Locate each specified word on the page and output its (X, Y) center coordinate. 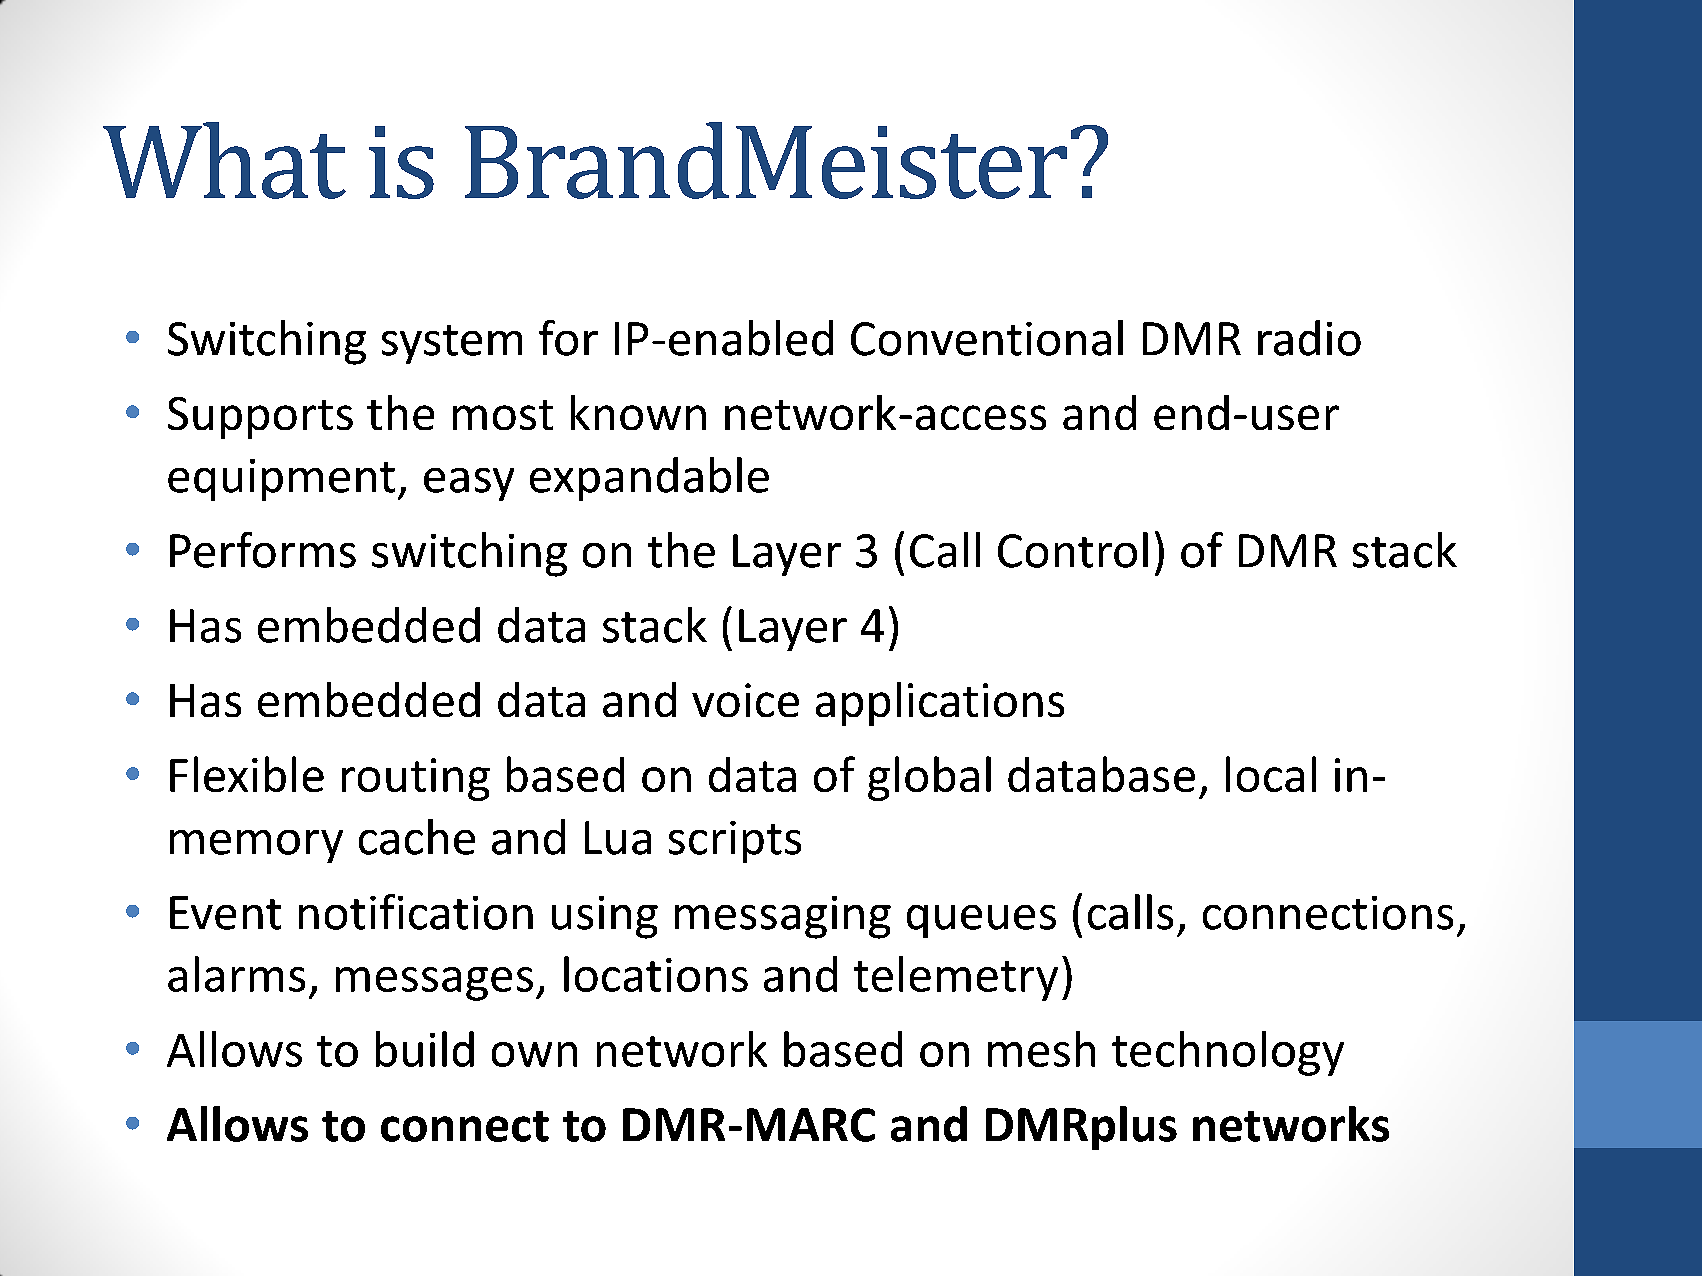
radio (1309, 338)
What (224, 160)
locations (656, 974)
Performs (263, 550)
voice (745, 700)
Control (1073, 550)
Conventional (987, 338)
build (425, 1049)
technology (1228, 1053)
